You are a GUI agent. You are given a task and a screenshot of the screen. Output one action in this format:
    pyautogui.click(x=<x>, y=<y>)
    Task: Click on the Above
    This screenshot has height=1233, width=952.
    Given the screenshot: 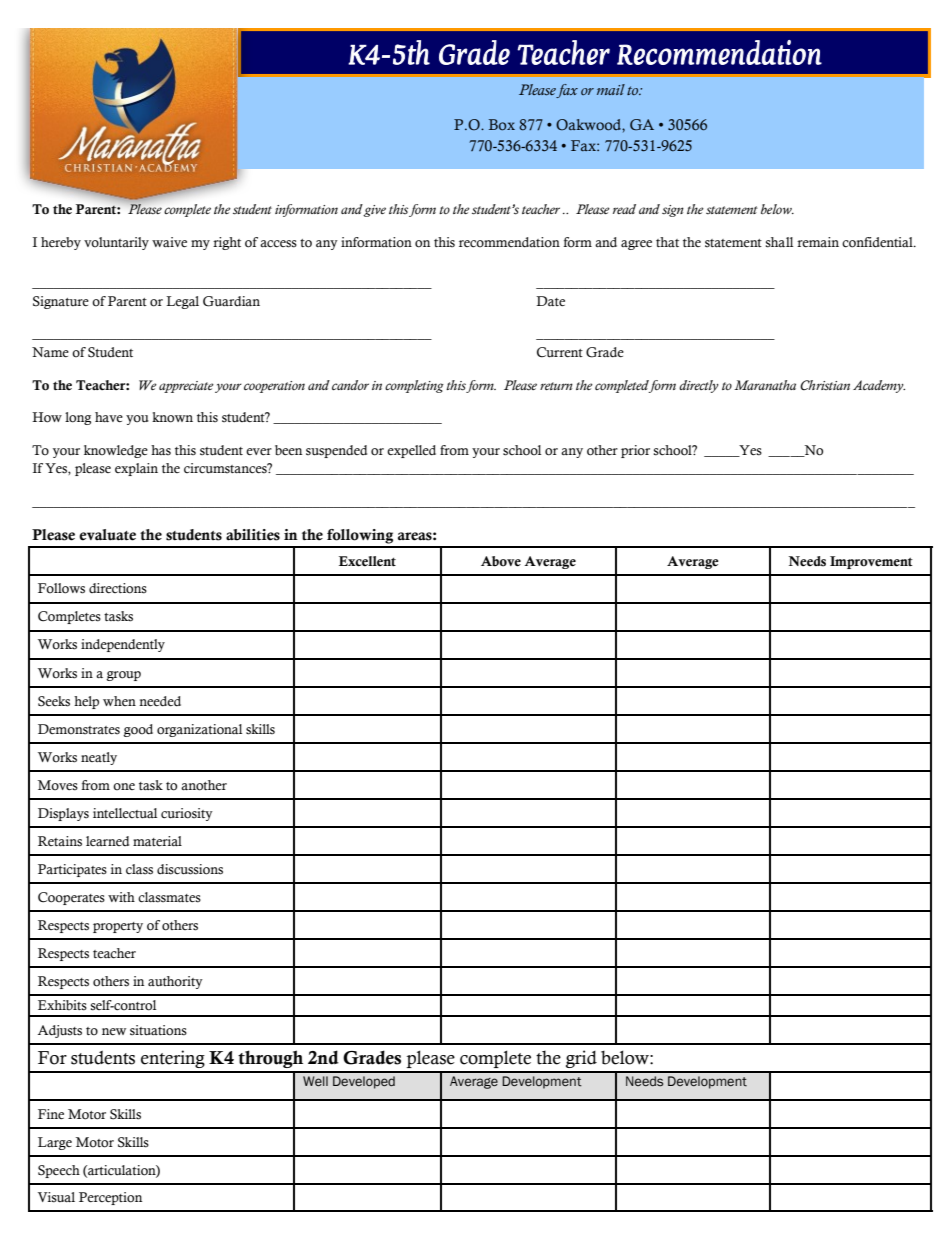 What is the action you would take?
    pyautogui.click(x=501, y=561)
